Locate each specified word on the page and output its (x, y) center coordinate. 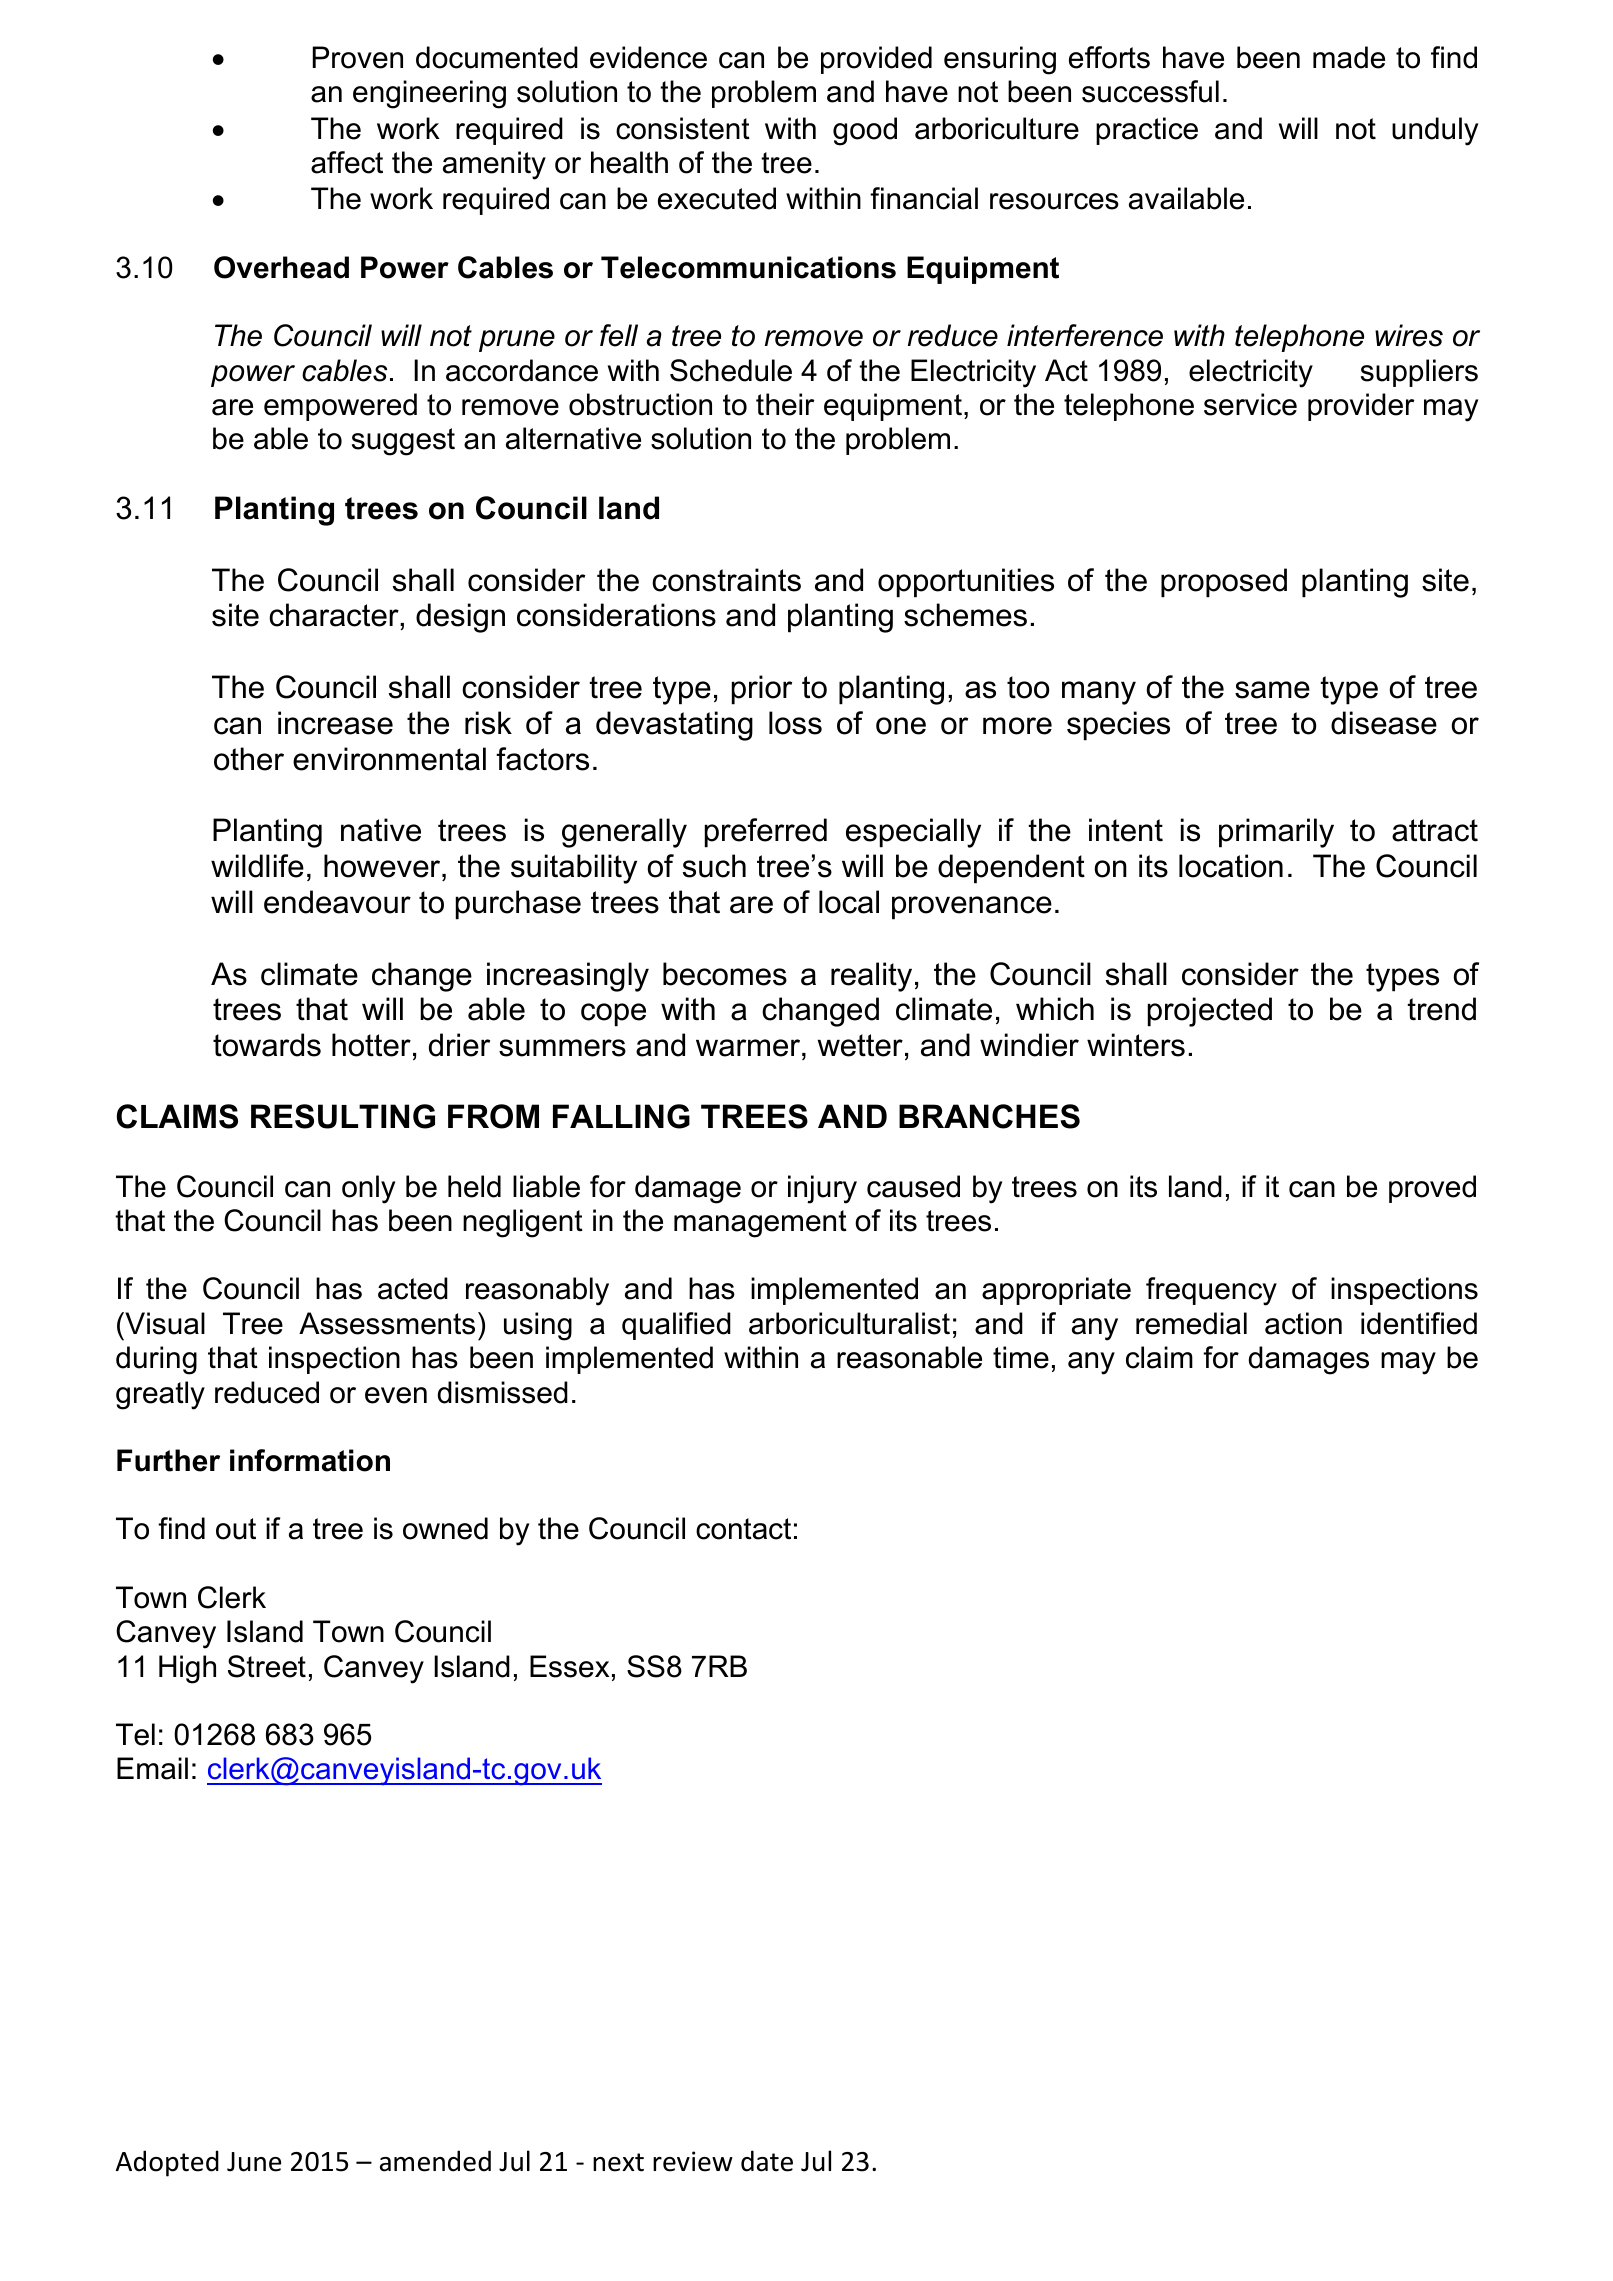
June (254, 2162)
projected (1210, 1012)
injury (822, 1189)
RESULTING (343, 1116)
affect (347, 162)
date (767, 2161)
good (865, 131)
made (1349, 57)
